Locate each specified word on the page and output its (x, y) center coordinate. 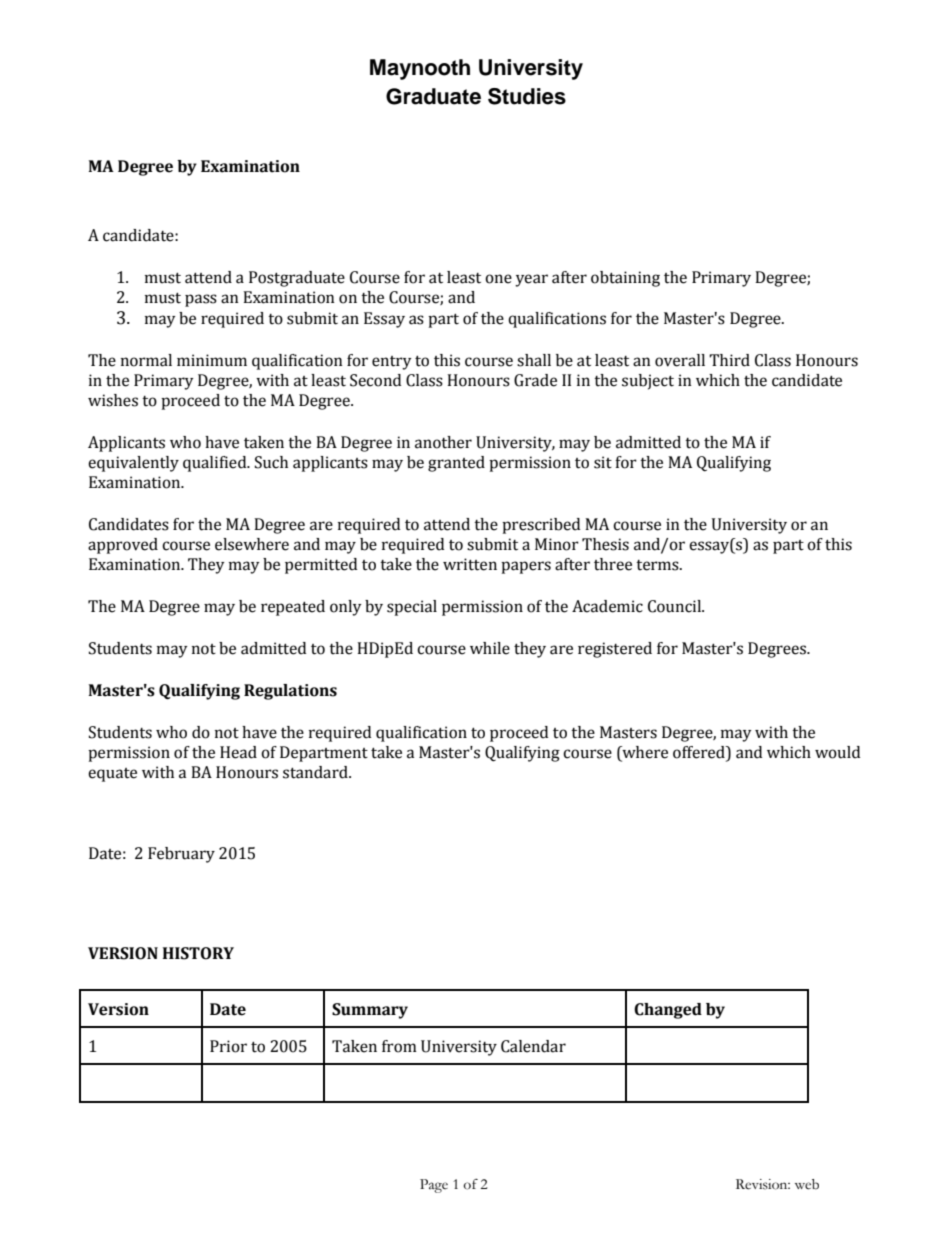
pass (201, 300)
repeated (293, 608)
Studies (527, 96)
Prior (228, 1046)
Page (434, 1186)
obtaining (625, 279)
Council (675, 606)
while (490, 648)
